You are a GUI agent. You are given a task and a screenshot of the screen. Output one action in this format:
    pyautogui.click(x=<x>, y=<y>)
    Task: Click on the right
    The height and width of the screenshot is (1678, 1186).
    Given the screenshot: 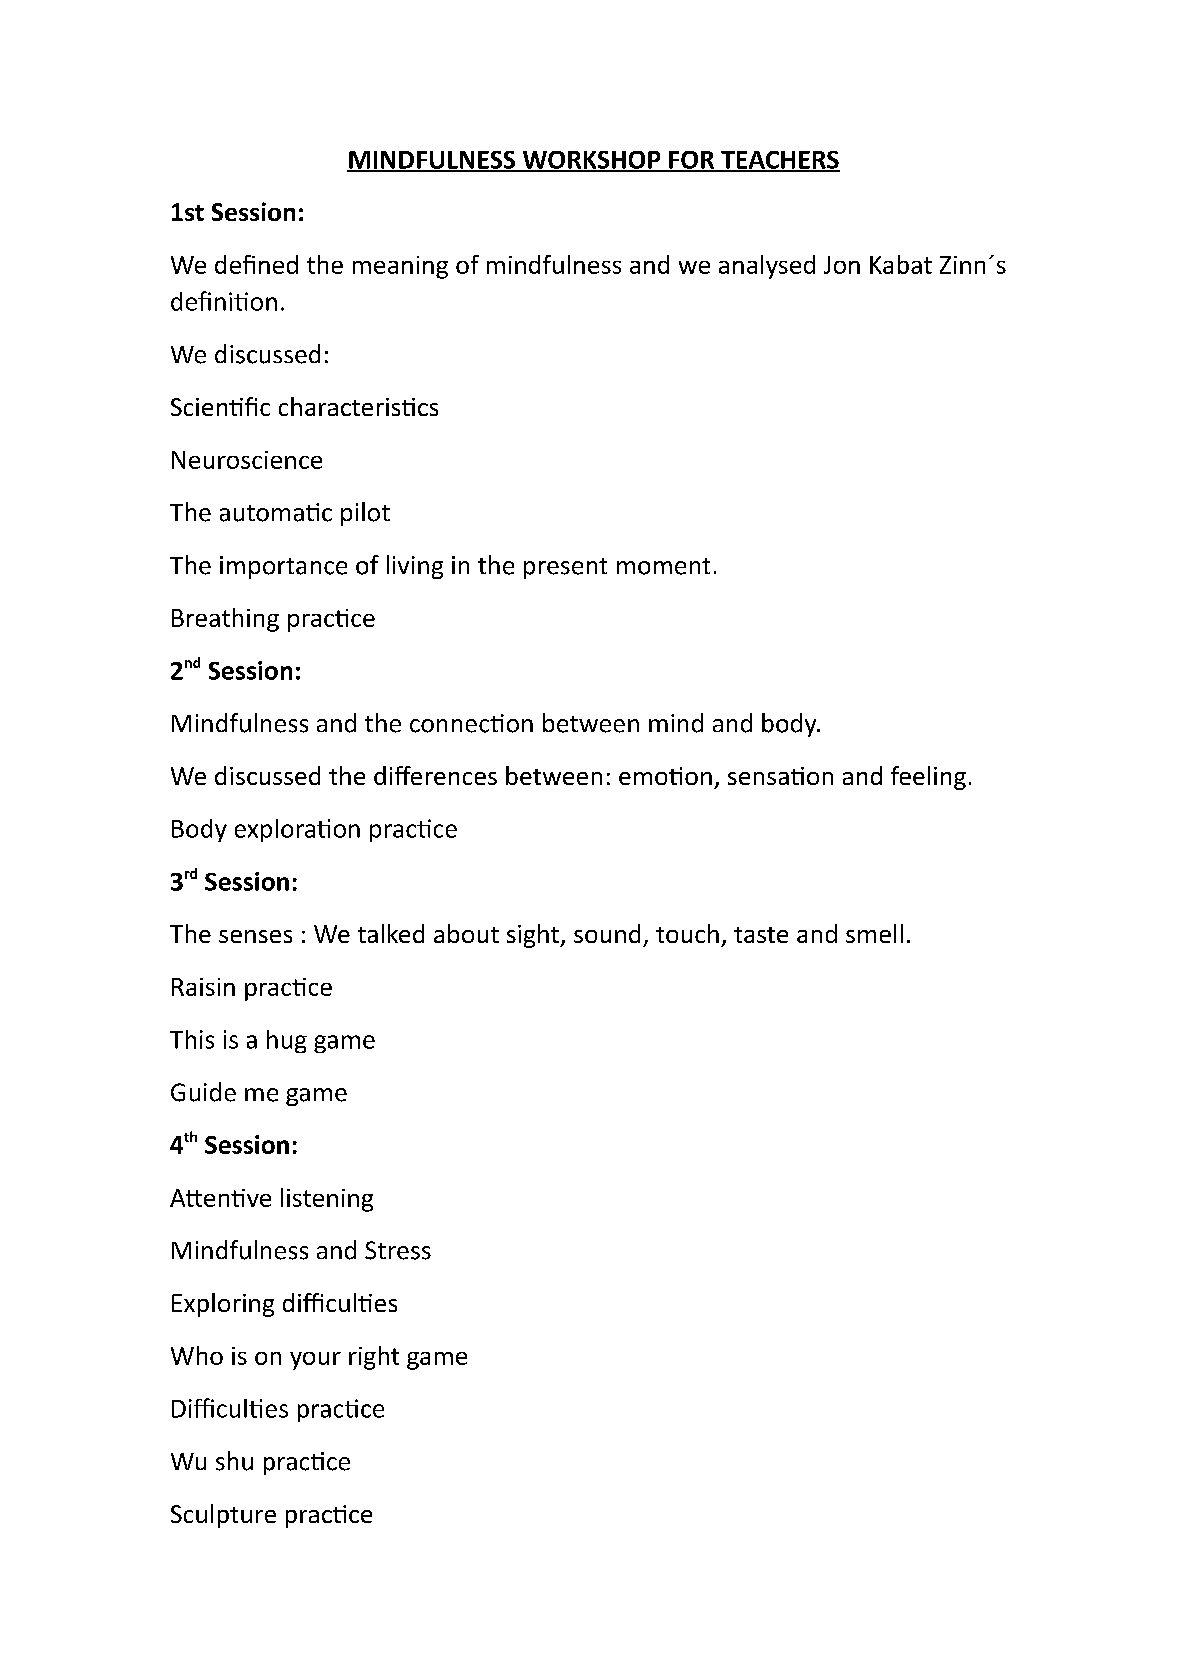 What is the action you would take?
    pyautogui.click(x=374, y=1358)
